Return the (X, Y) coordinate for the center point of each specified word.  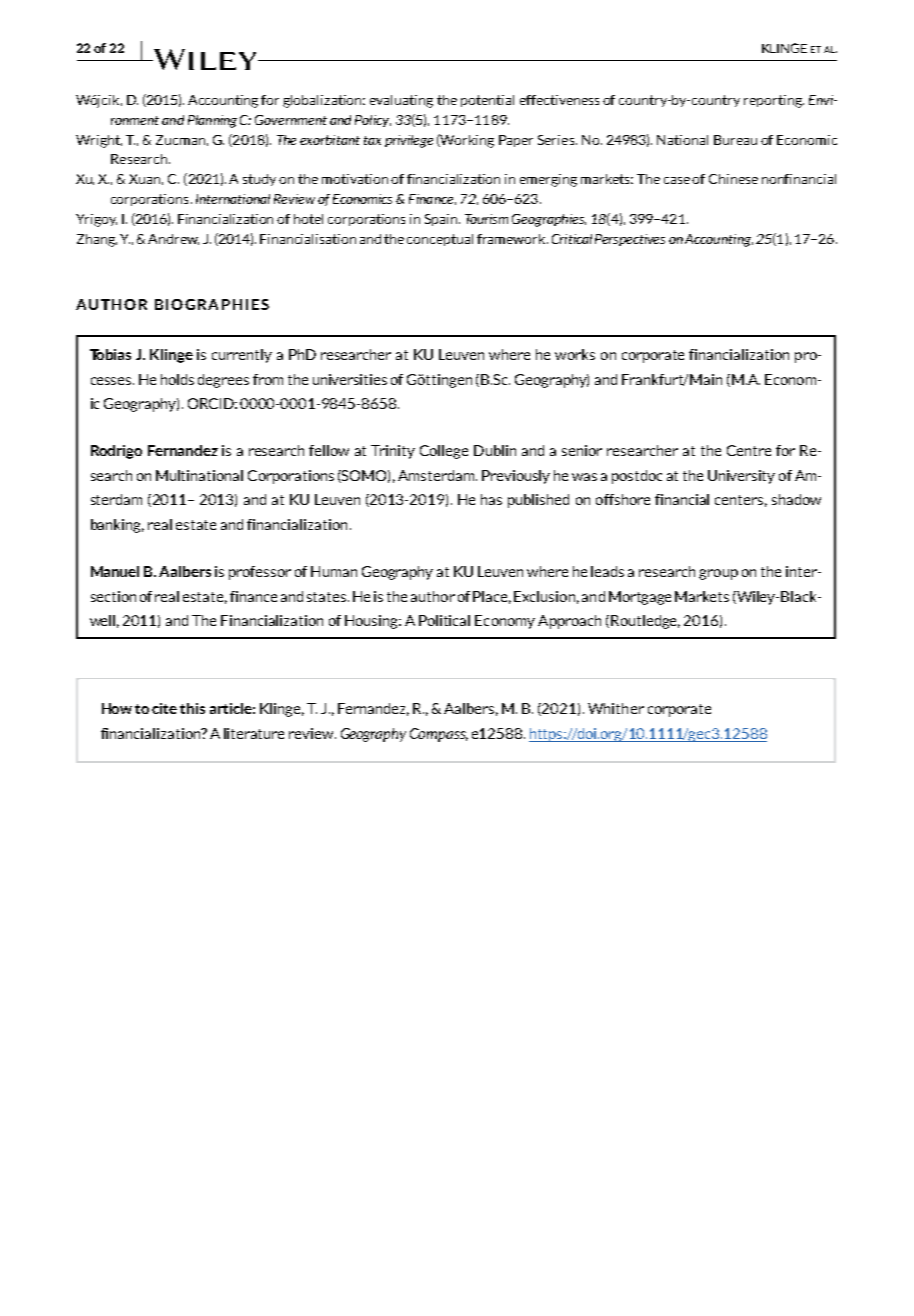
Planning (212, 121)
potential (487, 101)
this (192, 708)
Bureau (735, 140)
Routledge (645, 622)
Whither (616, 708)
